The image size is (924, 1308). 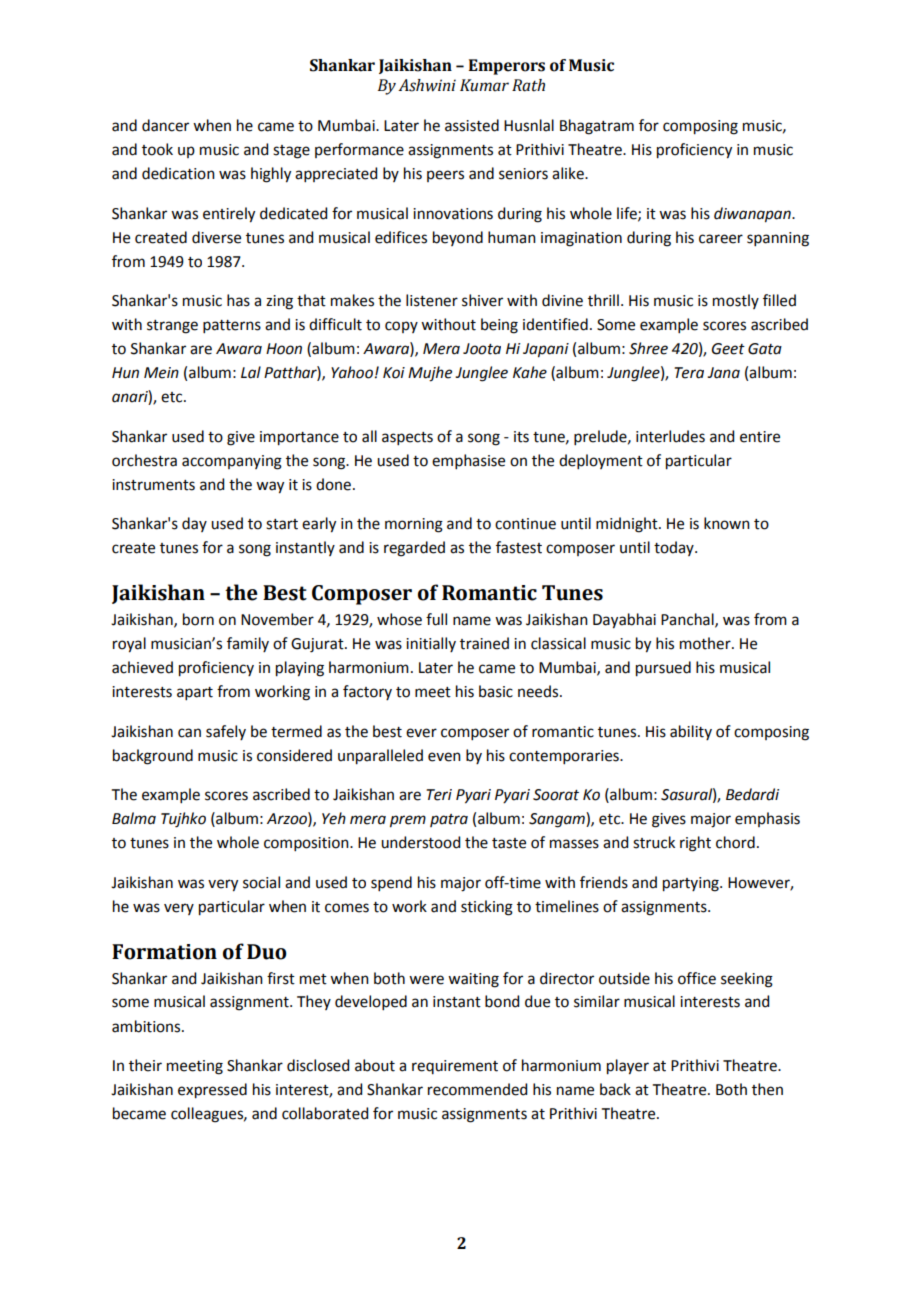 What do you see at coordinates (165, 125) in the image?
I see `dancer` at bounding box center [165, 125].
